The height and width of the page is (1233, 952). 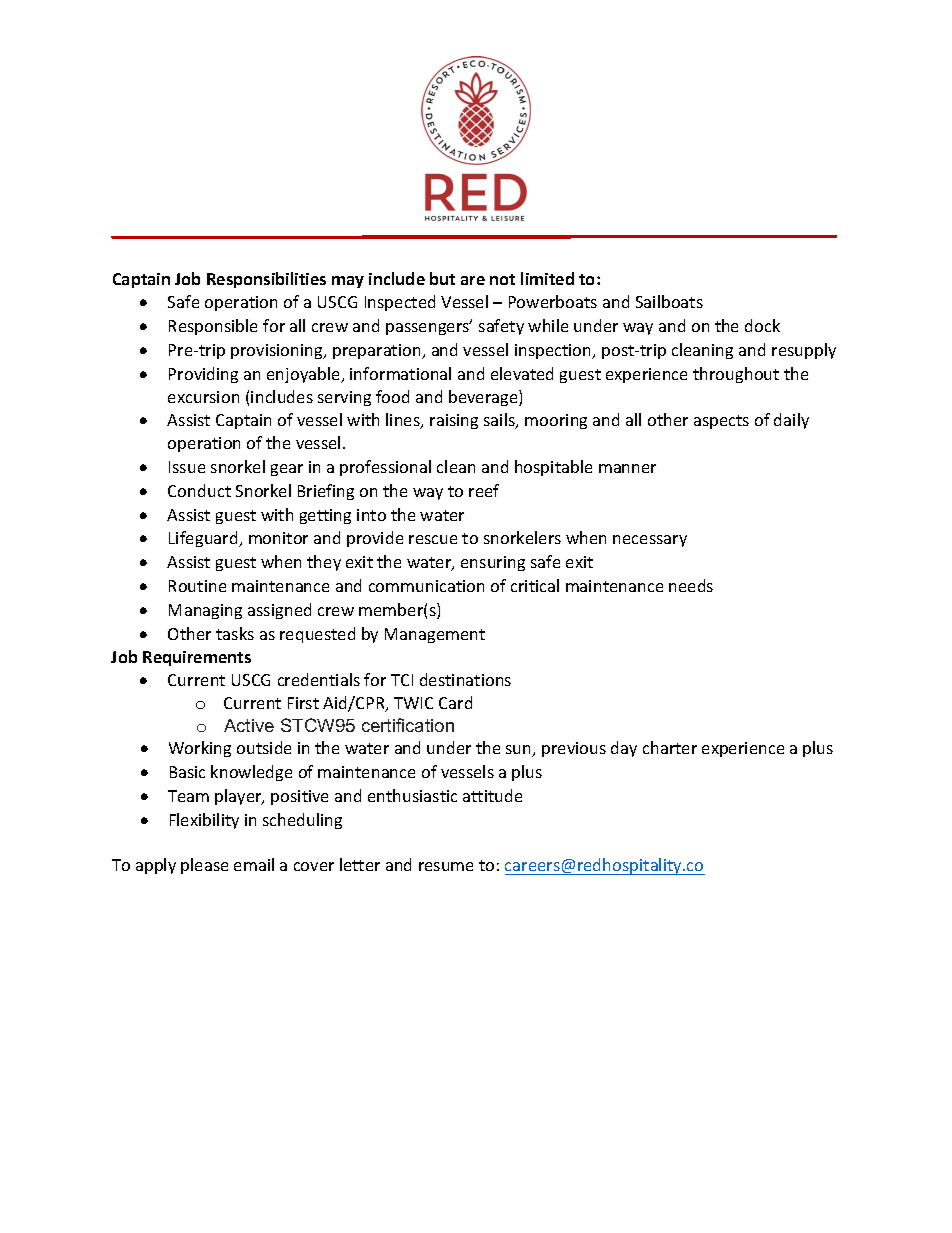 What do you see at coordinates (502, 279) in the page?
I see `not` at bounding box center [502, 279].
